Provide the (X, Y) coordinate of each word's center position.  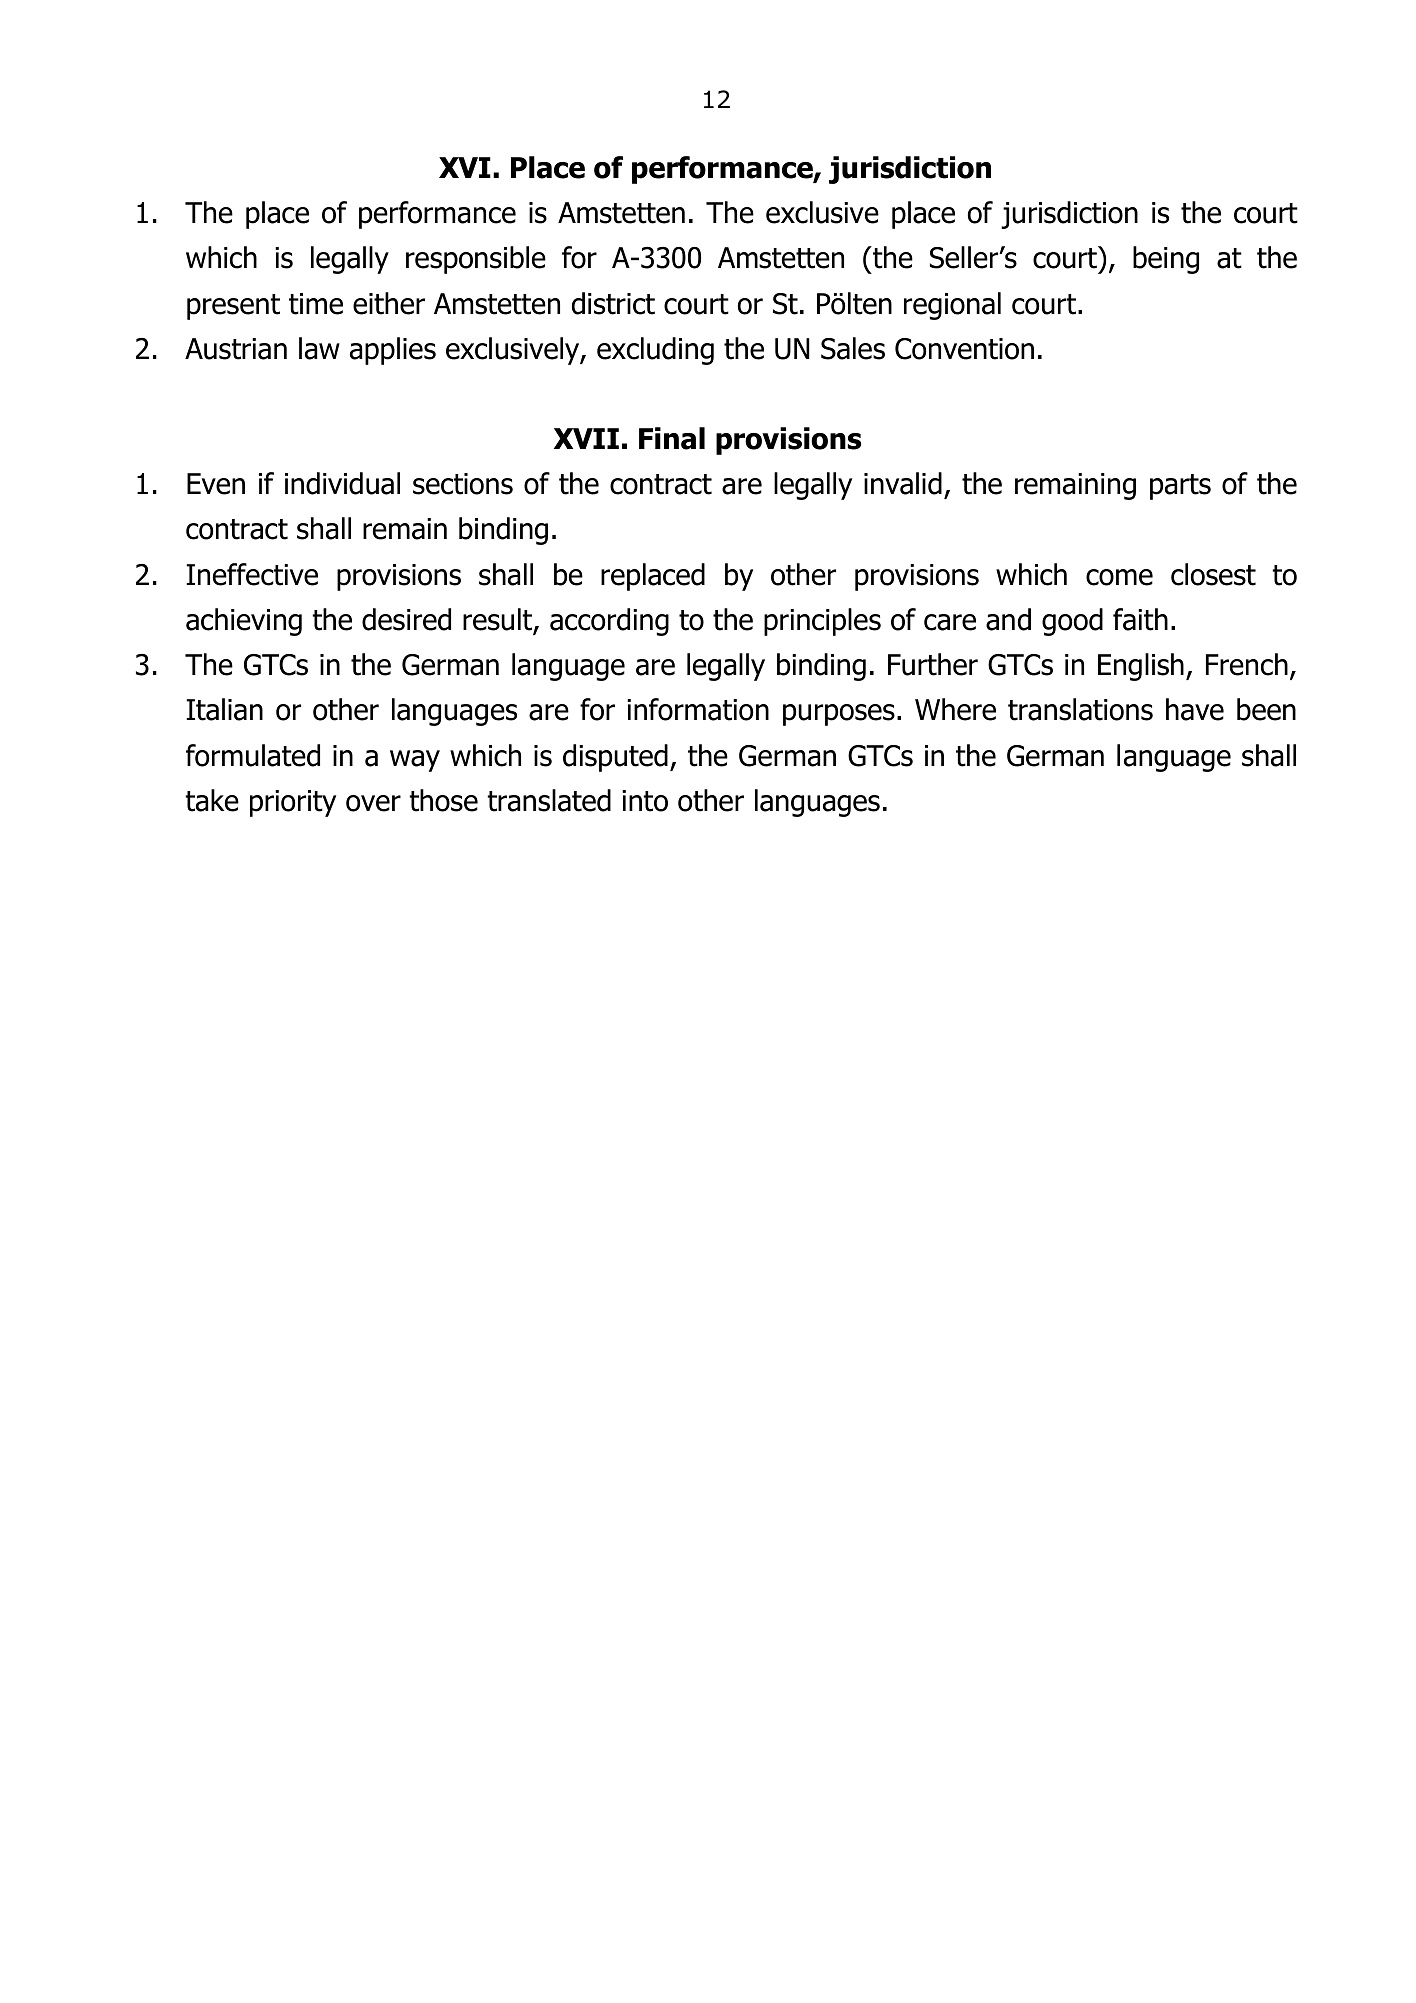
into (645, 801)
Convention (964, 349)
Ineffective (252, 574)
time (316, 304)
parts (1180, 487)
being (1166, 260)
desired (406, 619)
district (613, 303)
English (1141, 667)
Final (672, 438)
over (373, 803)
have (1195, 709)
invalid (903, 483)
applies (393, 351)
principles (822, 622)
